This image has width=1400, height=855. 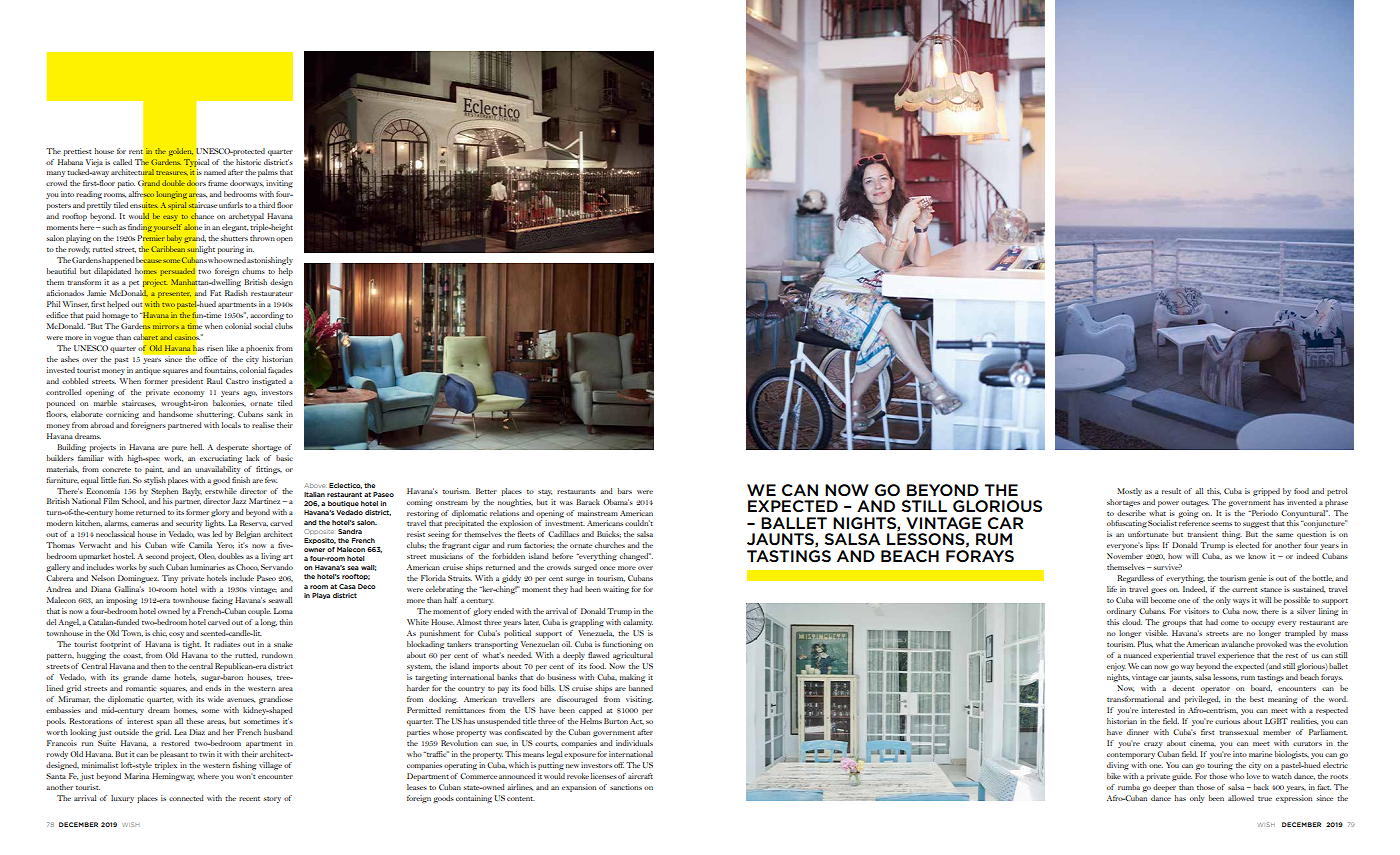 What do you see at coordinates (1174, 656) in the image?
I see `experiential` at bounding box center [1174, 656].
